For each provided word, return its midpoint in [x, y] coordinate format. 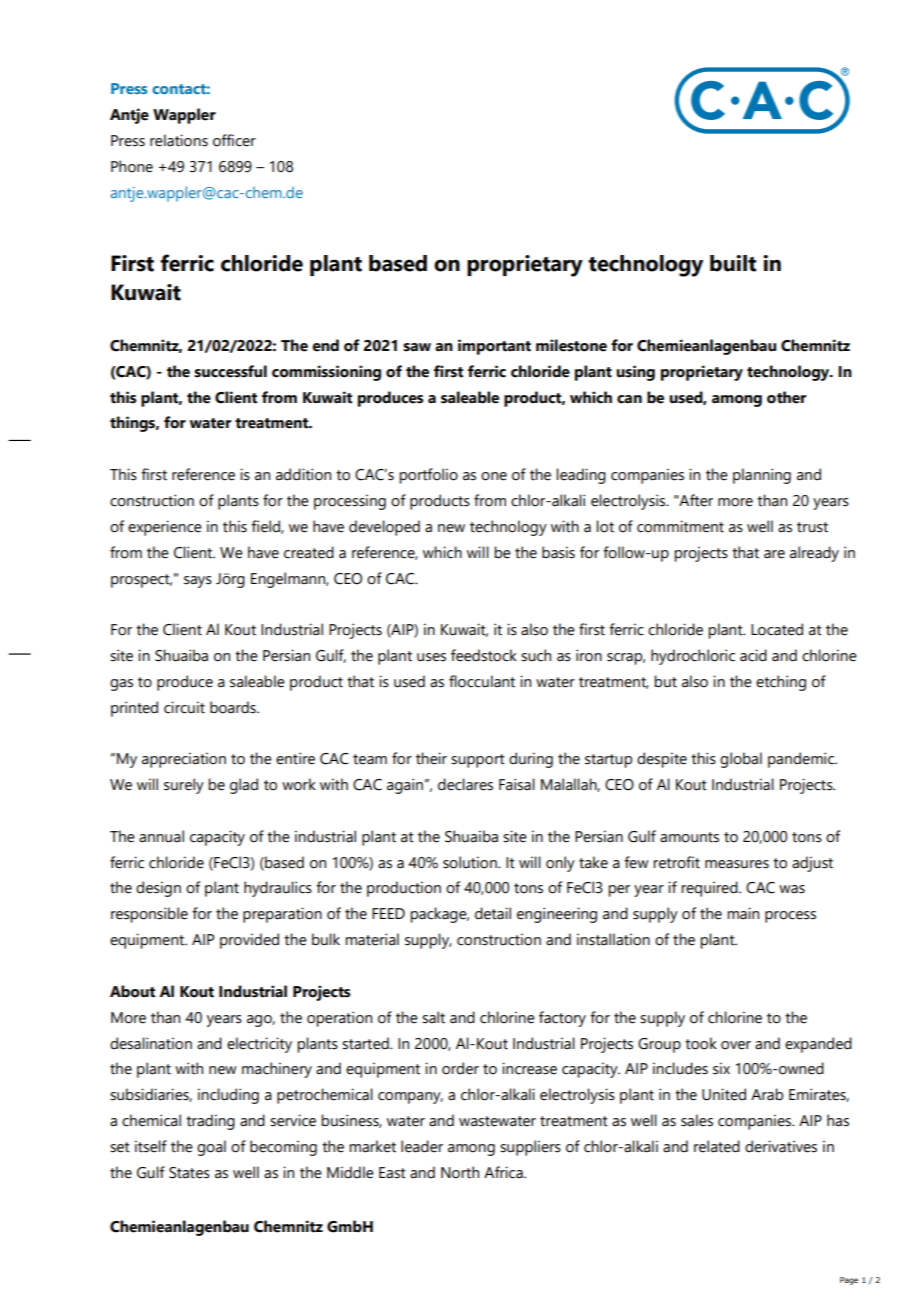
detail [493, 913]
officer [234, 140]
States [189, 1173]
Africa [504, 1172]
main [743, 913]
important [494, 347]
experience [165, 528]
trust [812, 527]
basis [558, 552]
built [733, 263]
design [158, 889]
